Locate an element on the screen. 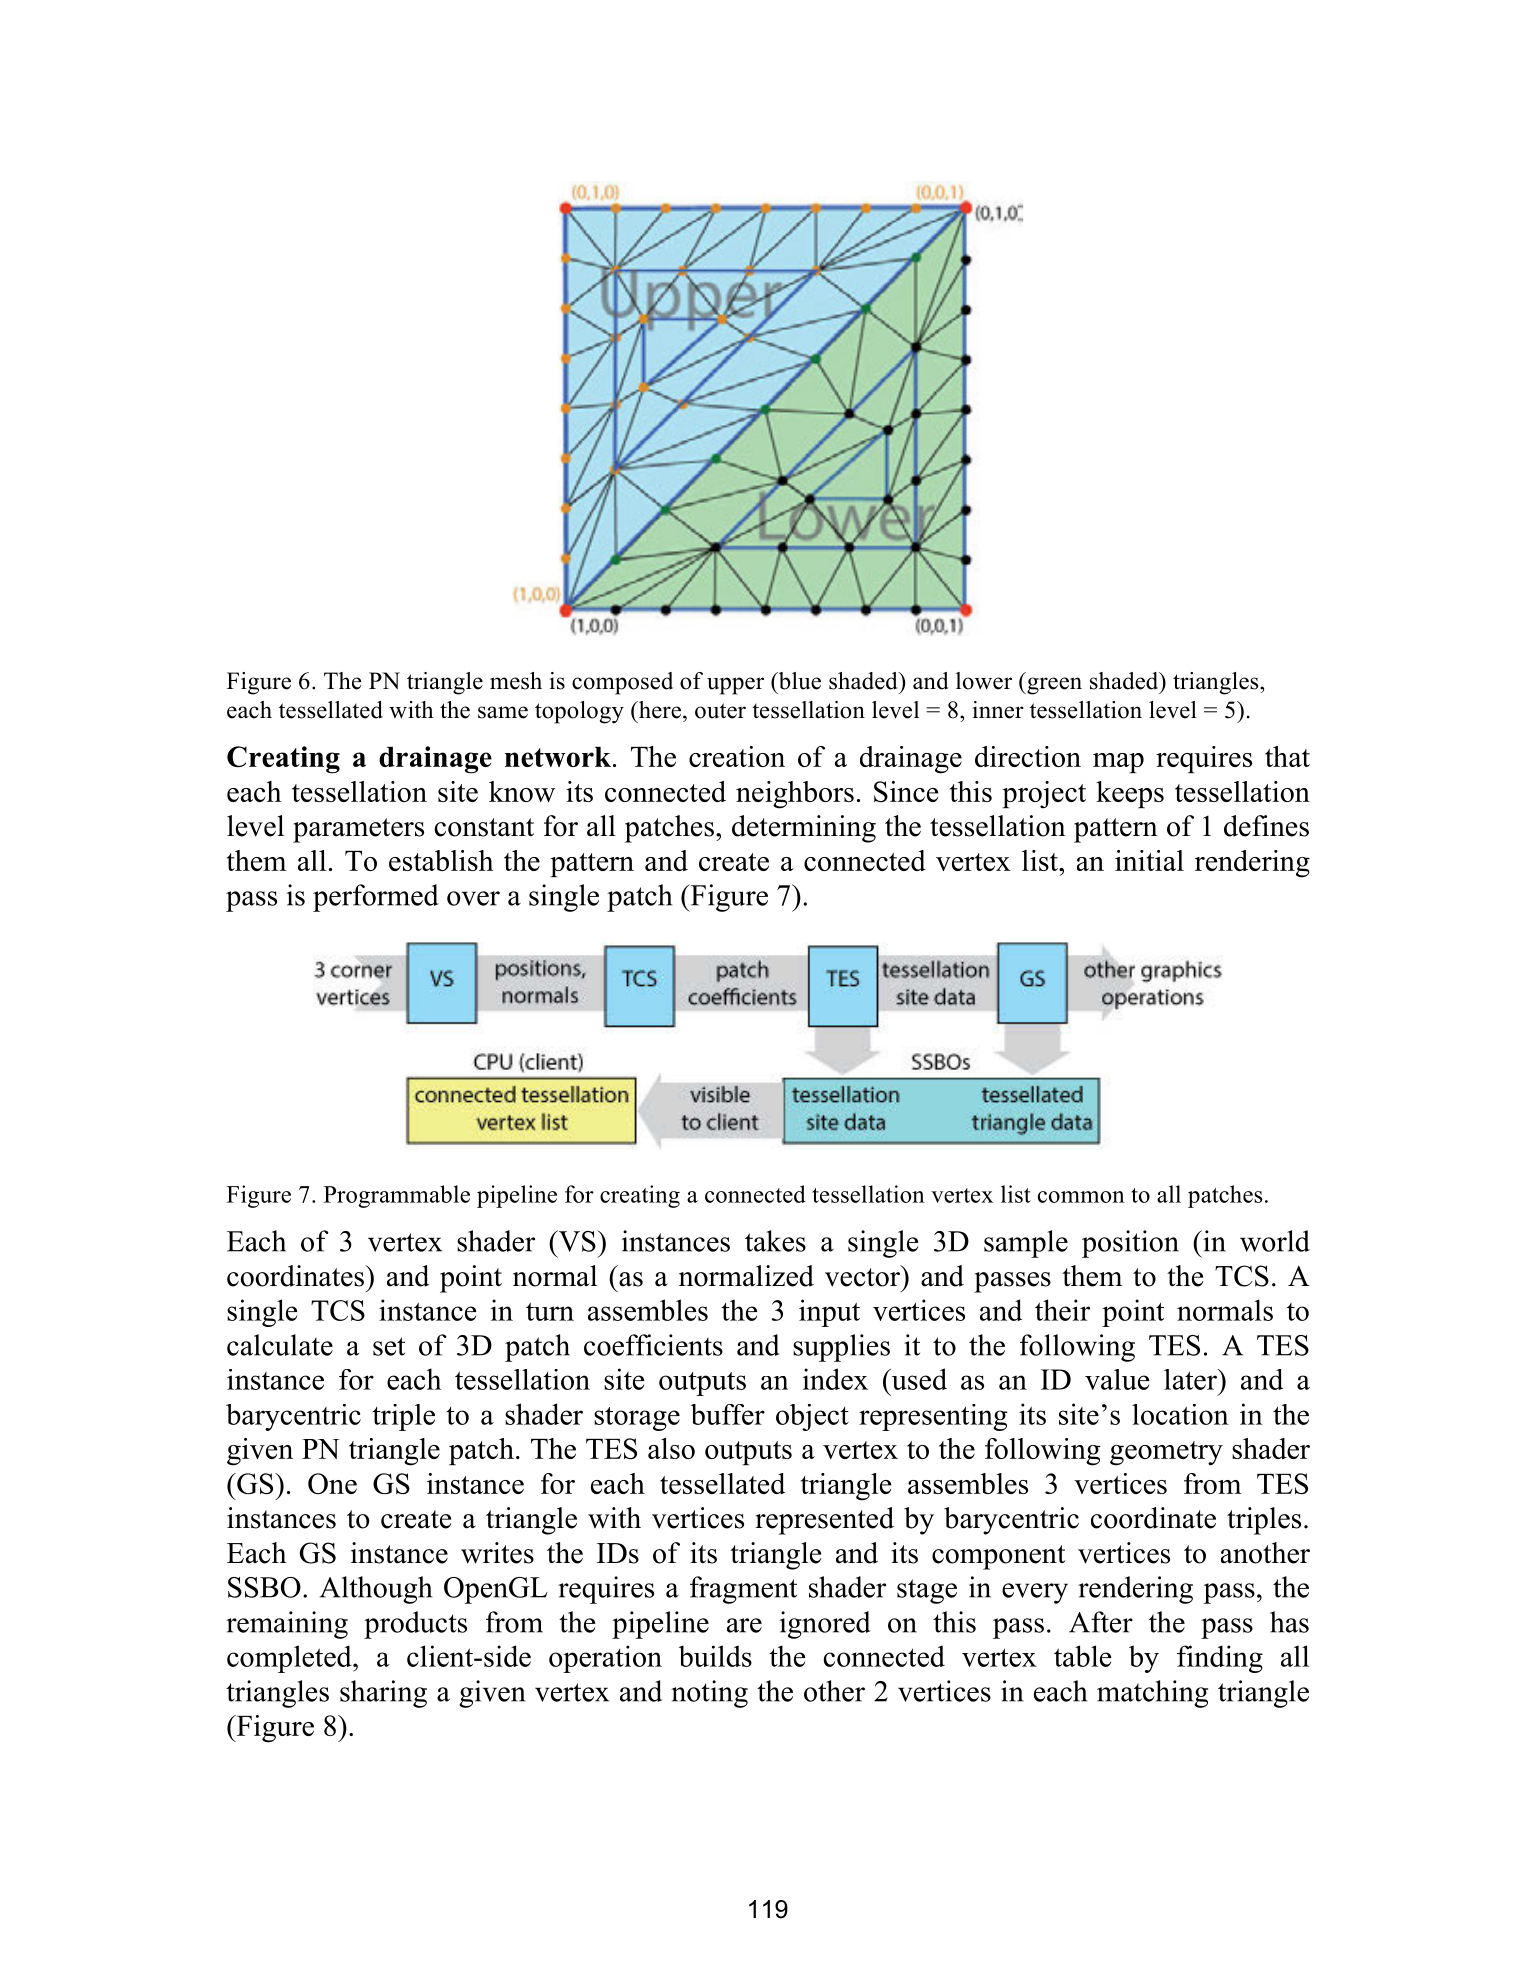 The height and width of the screenshot is (1986, 1535). input is located at coordinates (829, 1313).
